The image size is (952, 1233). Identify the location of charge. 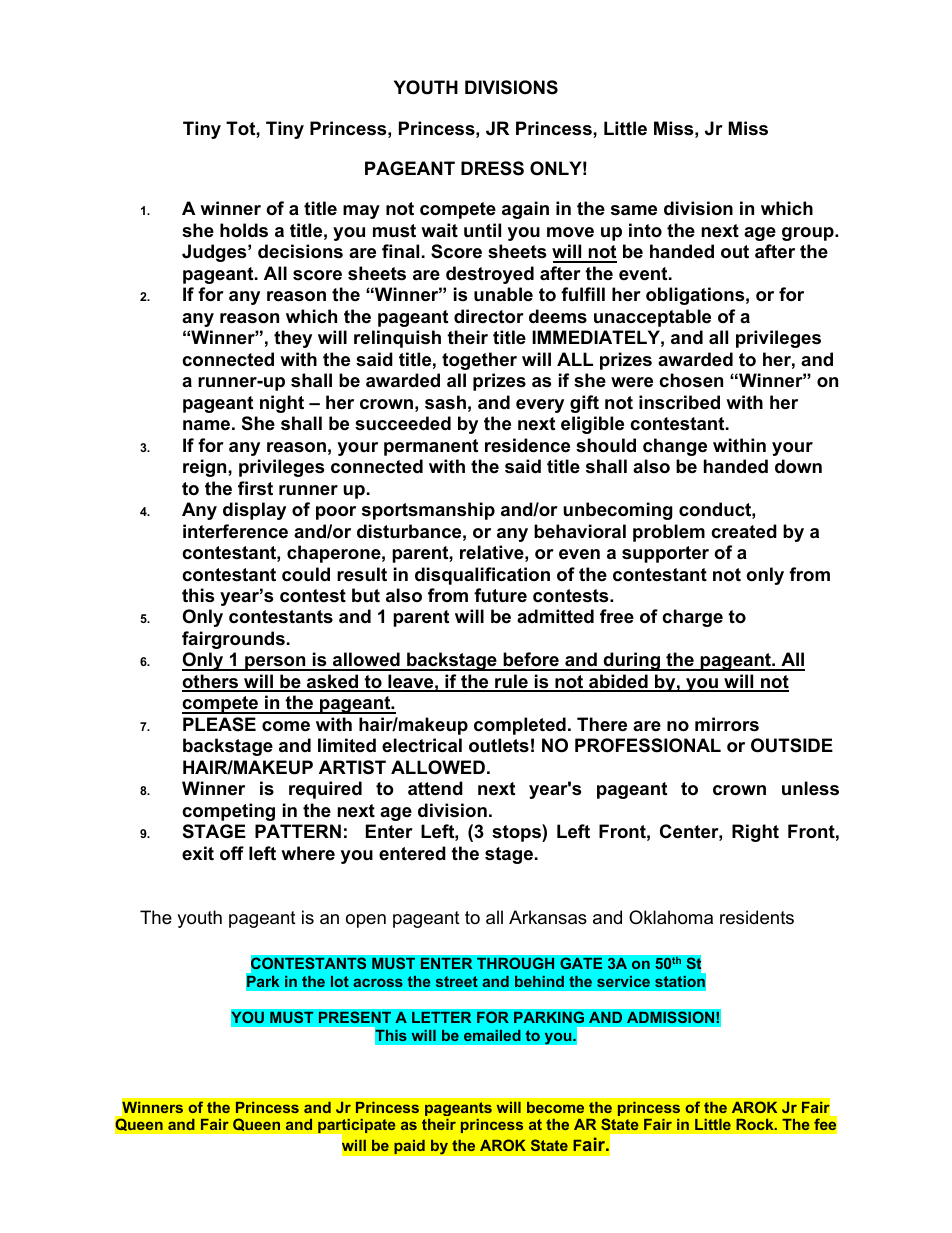
(692, 618).
